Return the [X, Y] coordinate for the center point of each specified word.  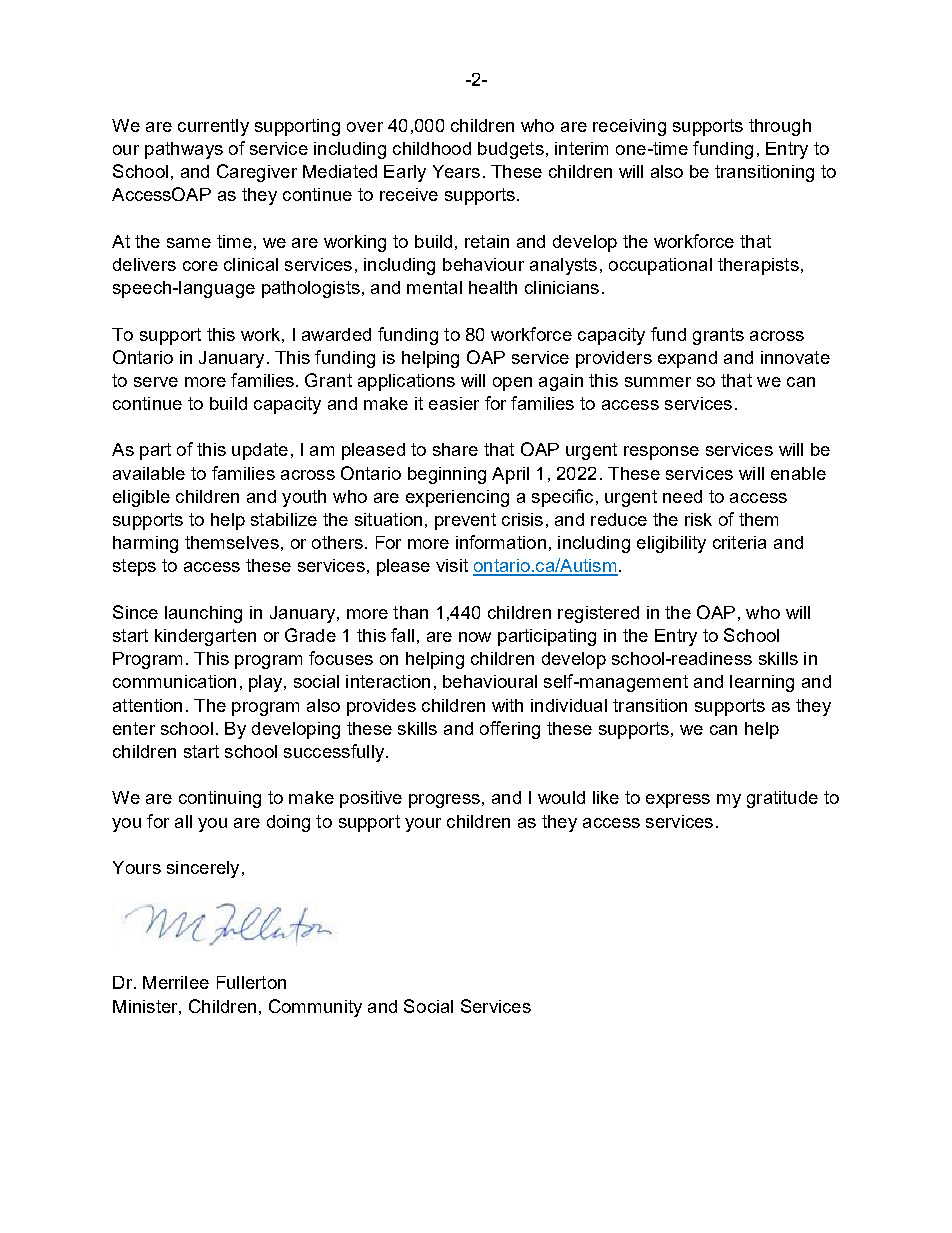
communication [174, 681]
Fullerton [251, 982]
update [260, 451]
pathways [184, 150]
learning [762, 683]
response [661, 453]
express [678, 801]
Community [315, 1008]
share [455, 449]
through [780, 127]
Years [456, 171]
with [507, 705]
